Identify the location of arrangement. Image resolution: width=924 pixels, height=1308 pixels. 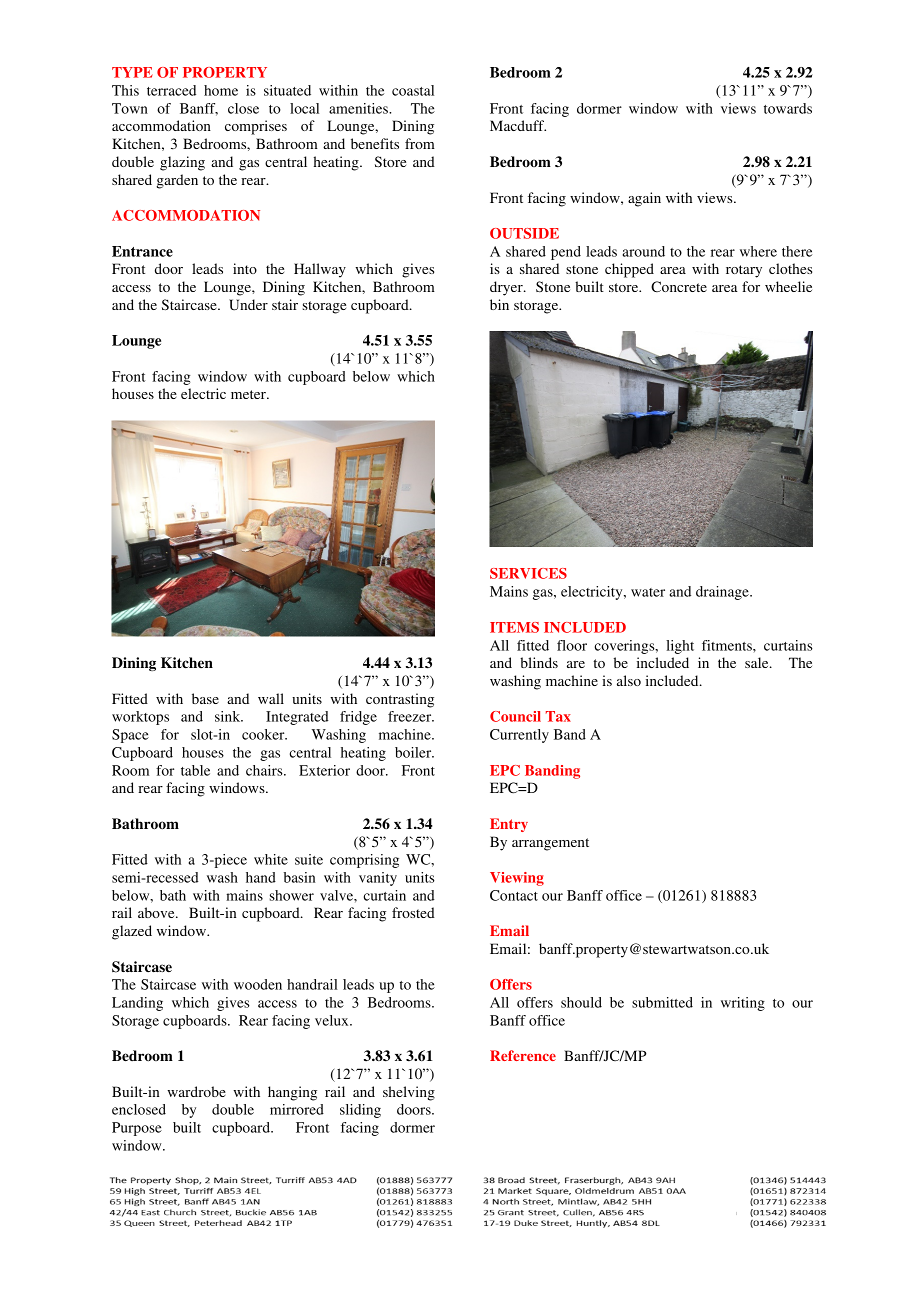
(550, 844).
